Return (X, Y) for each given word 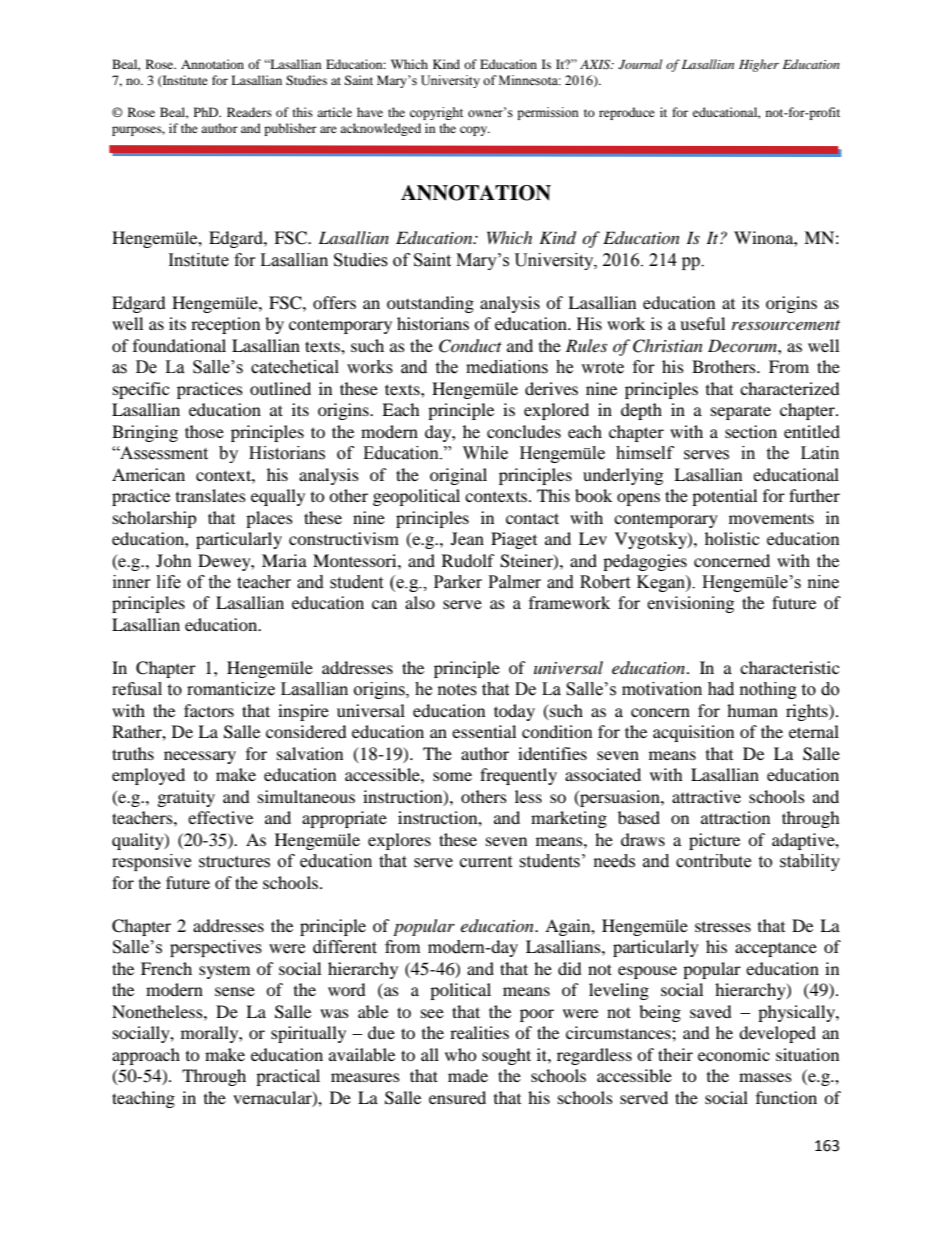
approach (146, 1056)
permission (548, 113)
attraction (735, 817)
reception (225, 325)
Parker (458, 582)
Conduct (470, 346)
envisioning (690, 604)
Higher (759, 65)
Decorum (743, 345)
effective (220, 817)
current (486, 862)
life (169, 582)
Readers (249, 112)
